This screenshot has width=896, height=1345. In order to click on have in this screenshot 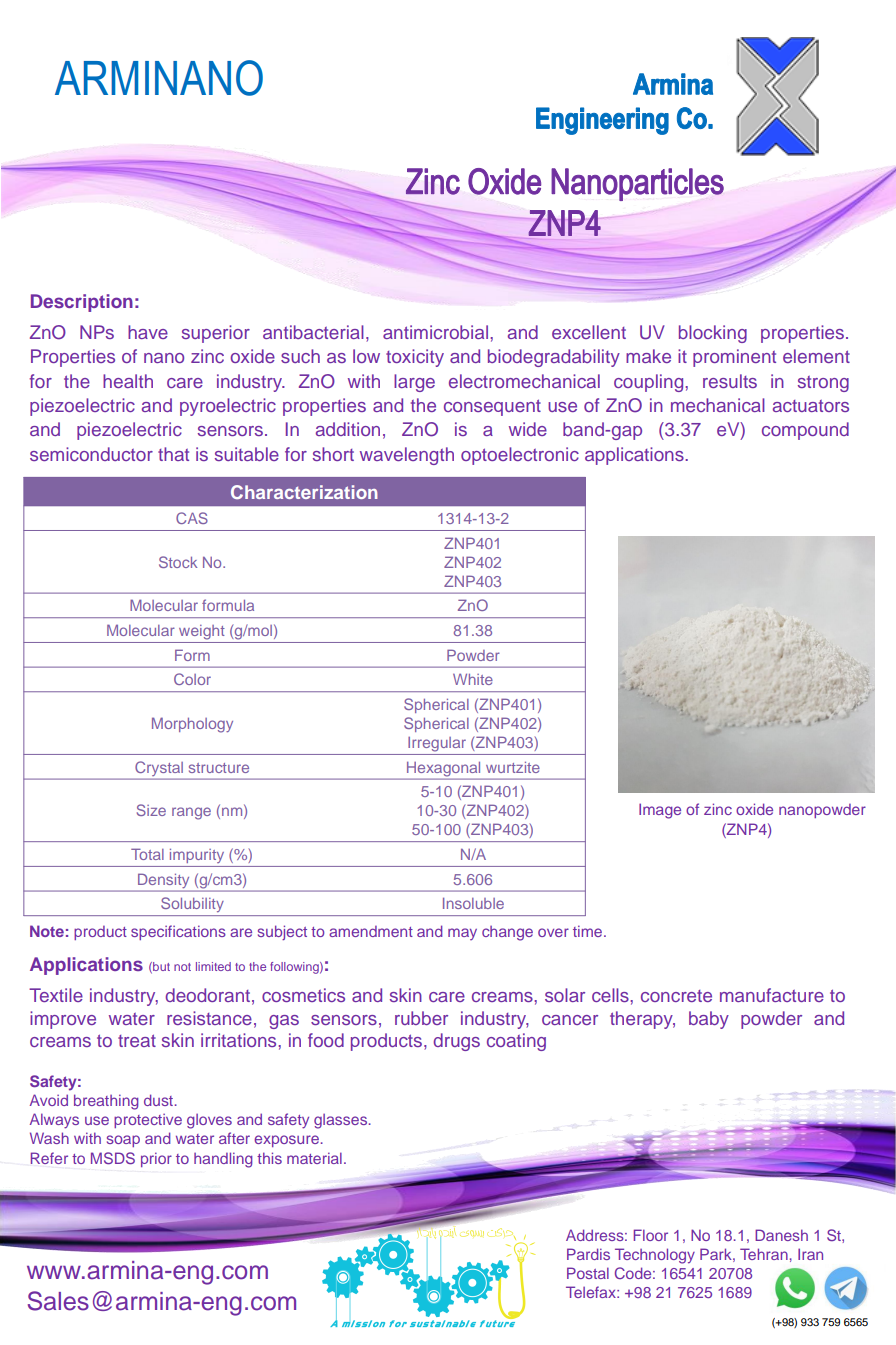, I will do `click(148, 332)`.
